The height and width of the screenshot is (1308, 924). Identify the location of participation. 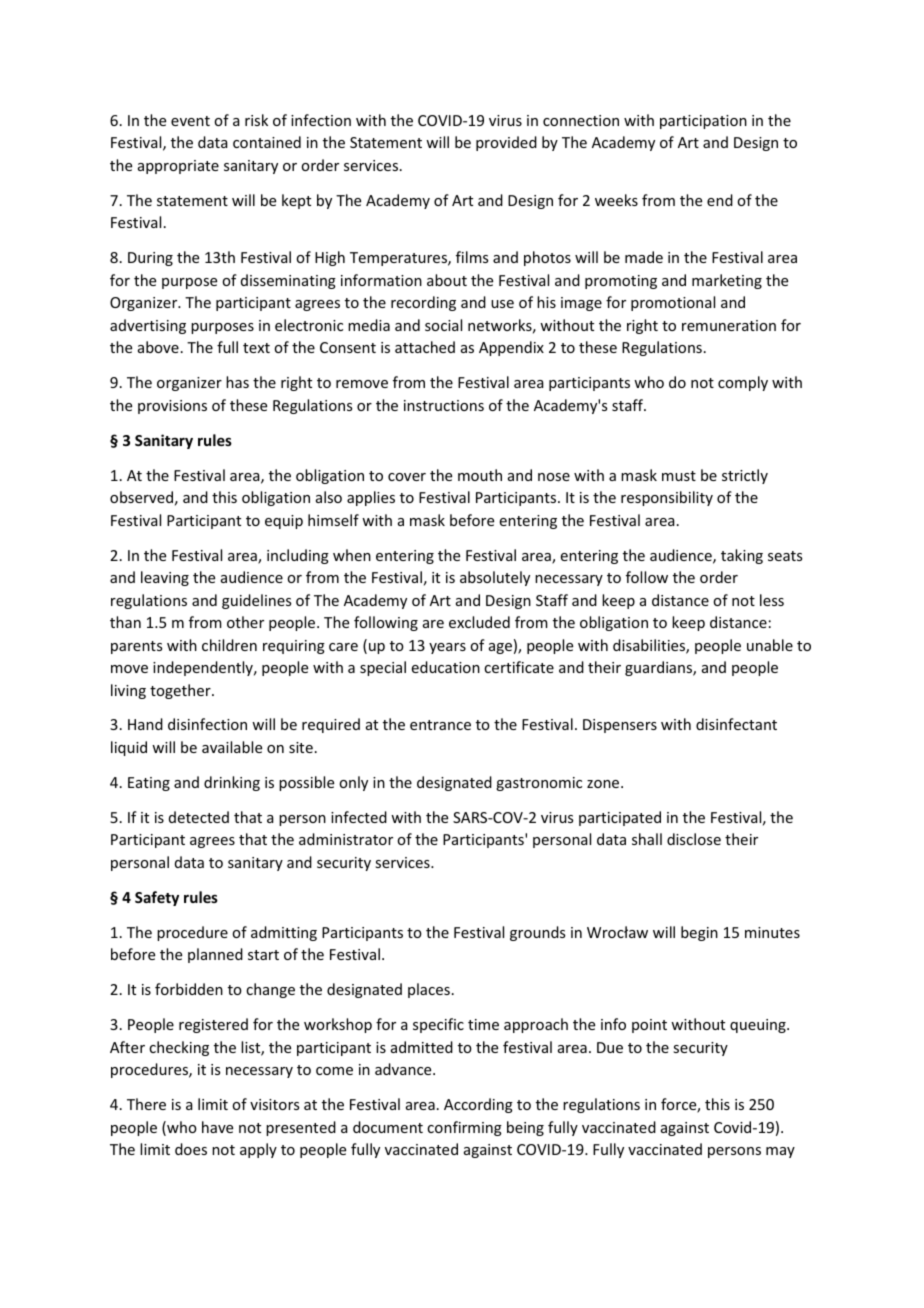
(703, 122).
